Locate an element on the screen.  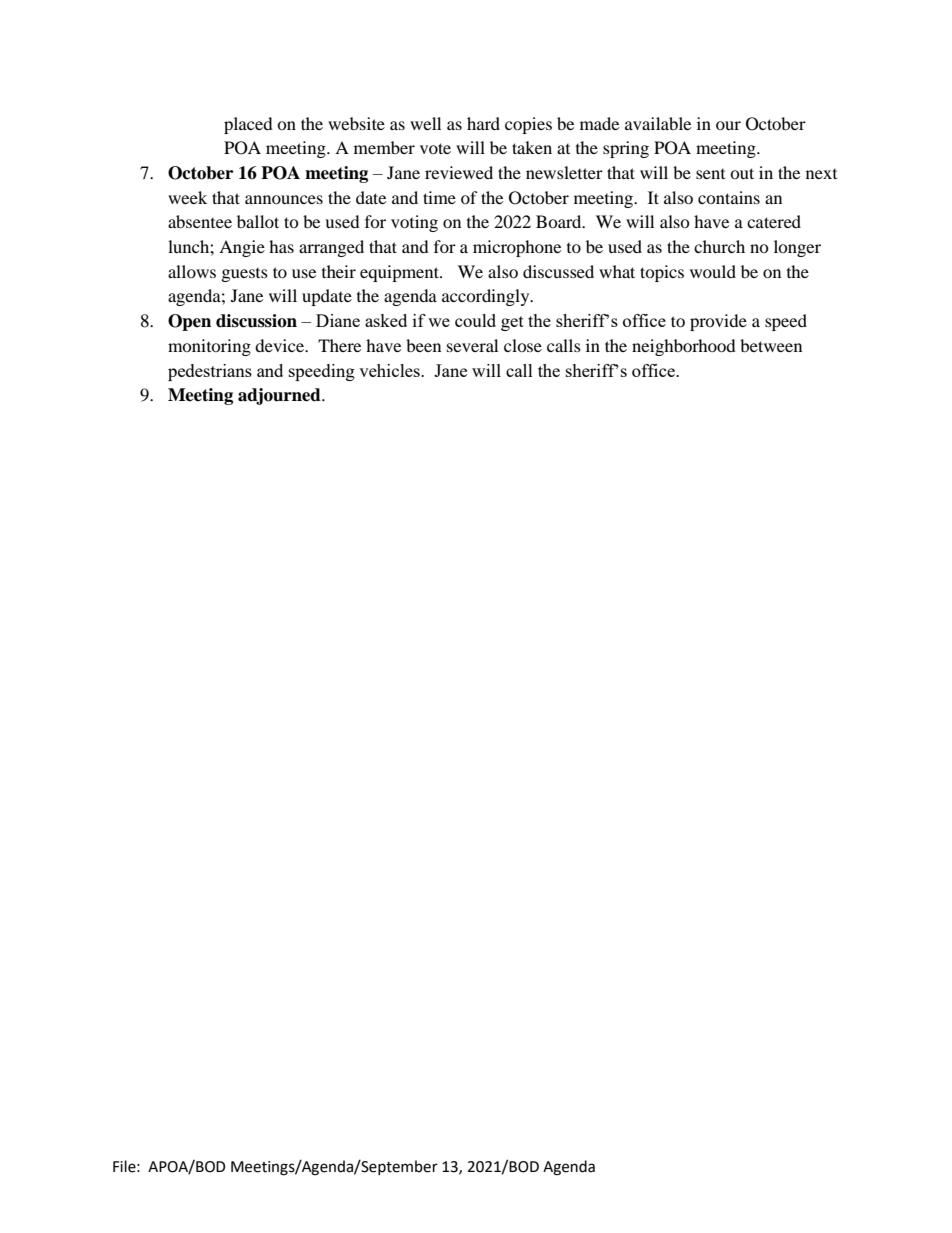
church is located at coordinates (719, 246).
